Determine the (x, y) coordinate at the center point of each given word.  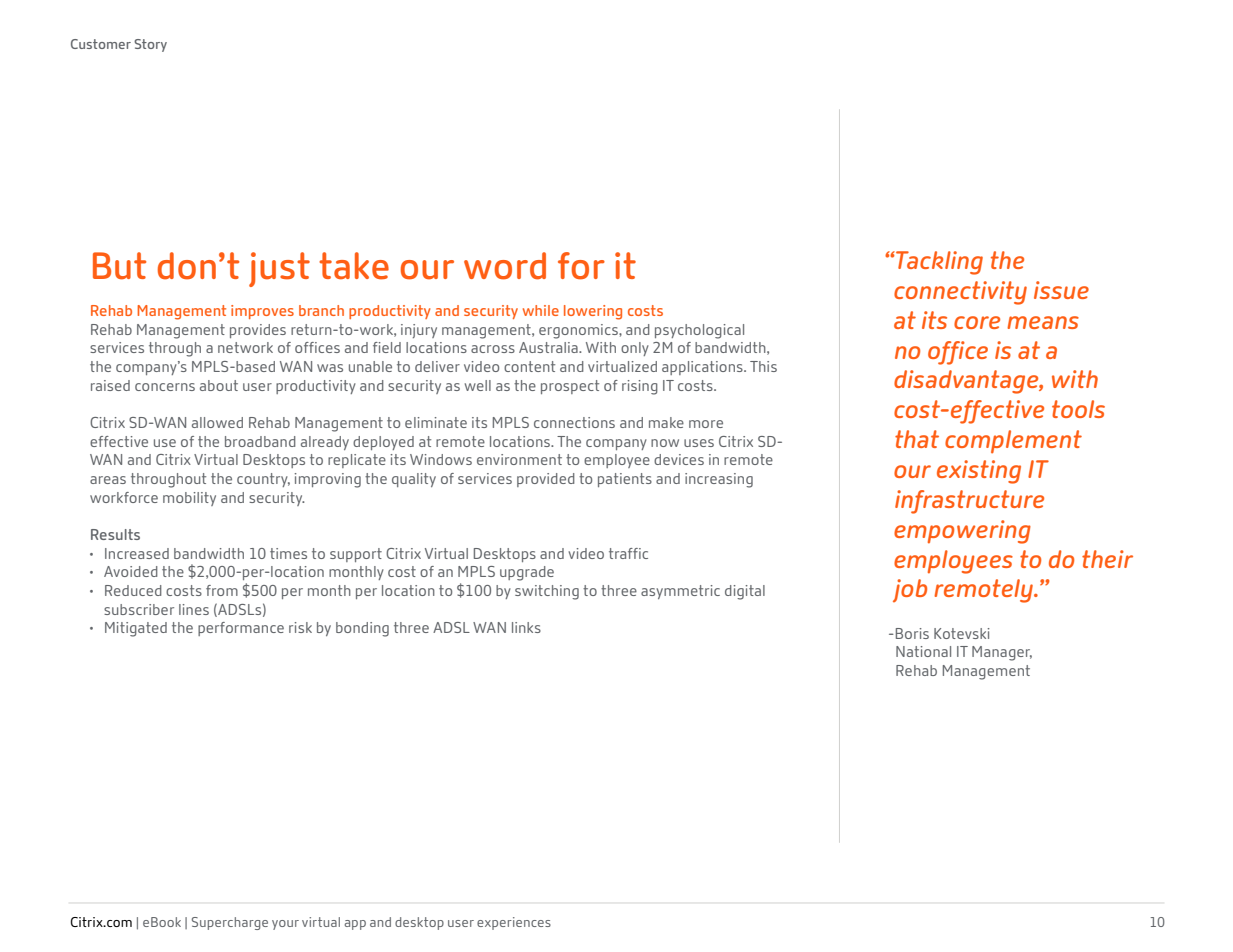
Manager (1002, 653)
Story (150, 45)
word (505, 266)
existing (979, 472)
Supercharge (230, 923)
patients (625, 480)
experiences (514, 923)
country (263, 480)
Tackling (938, 263)
